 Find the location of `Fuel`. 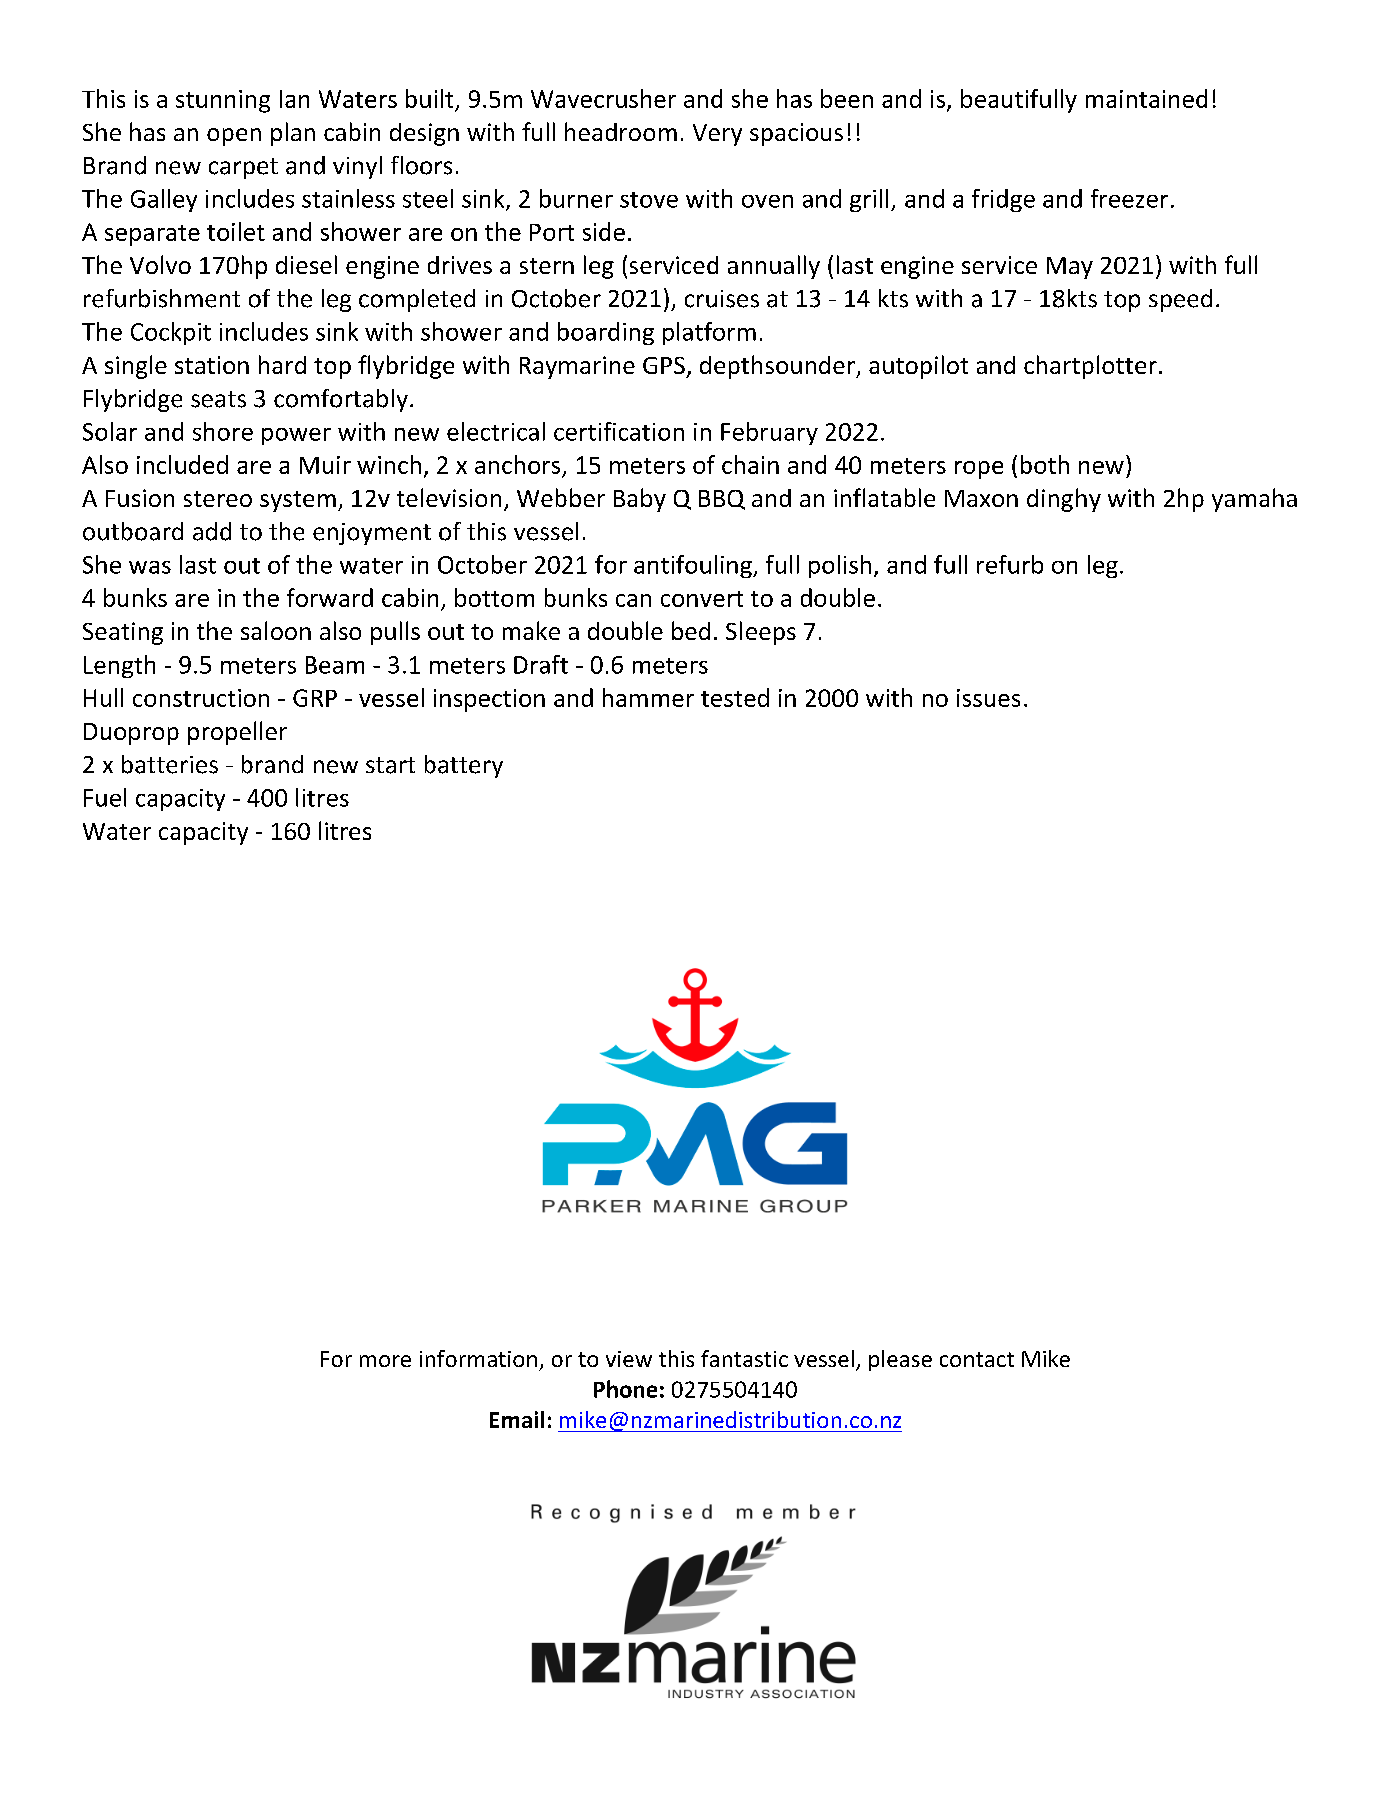

Fuel is located at coordinates (105, 797).
